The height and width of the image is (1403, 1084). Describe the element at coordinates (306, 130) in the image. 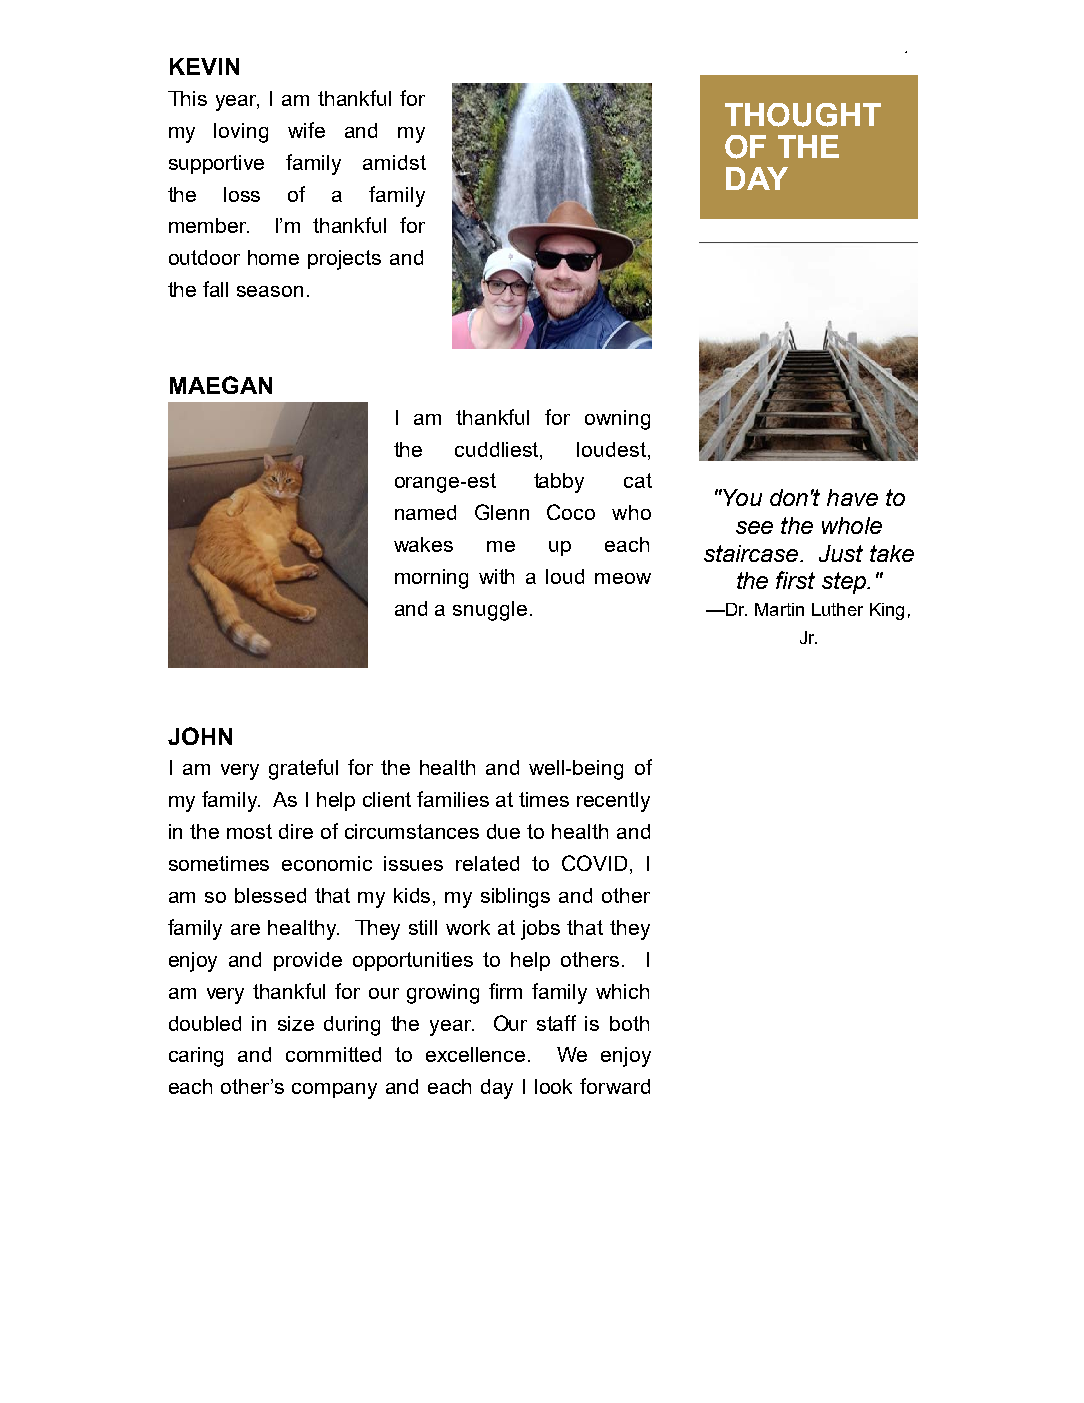

I see `wife` at that location.
